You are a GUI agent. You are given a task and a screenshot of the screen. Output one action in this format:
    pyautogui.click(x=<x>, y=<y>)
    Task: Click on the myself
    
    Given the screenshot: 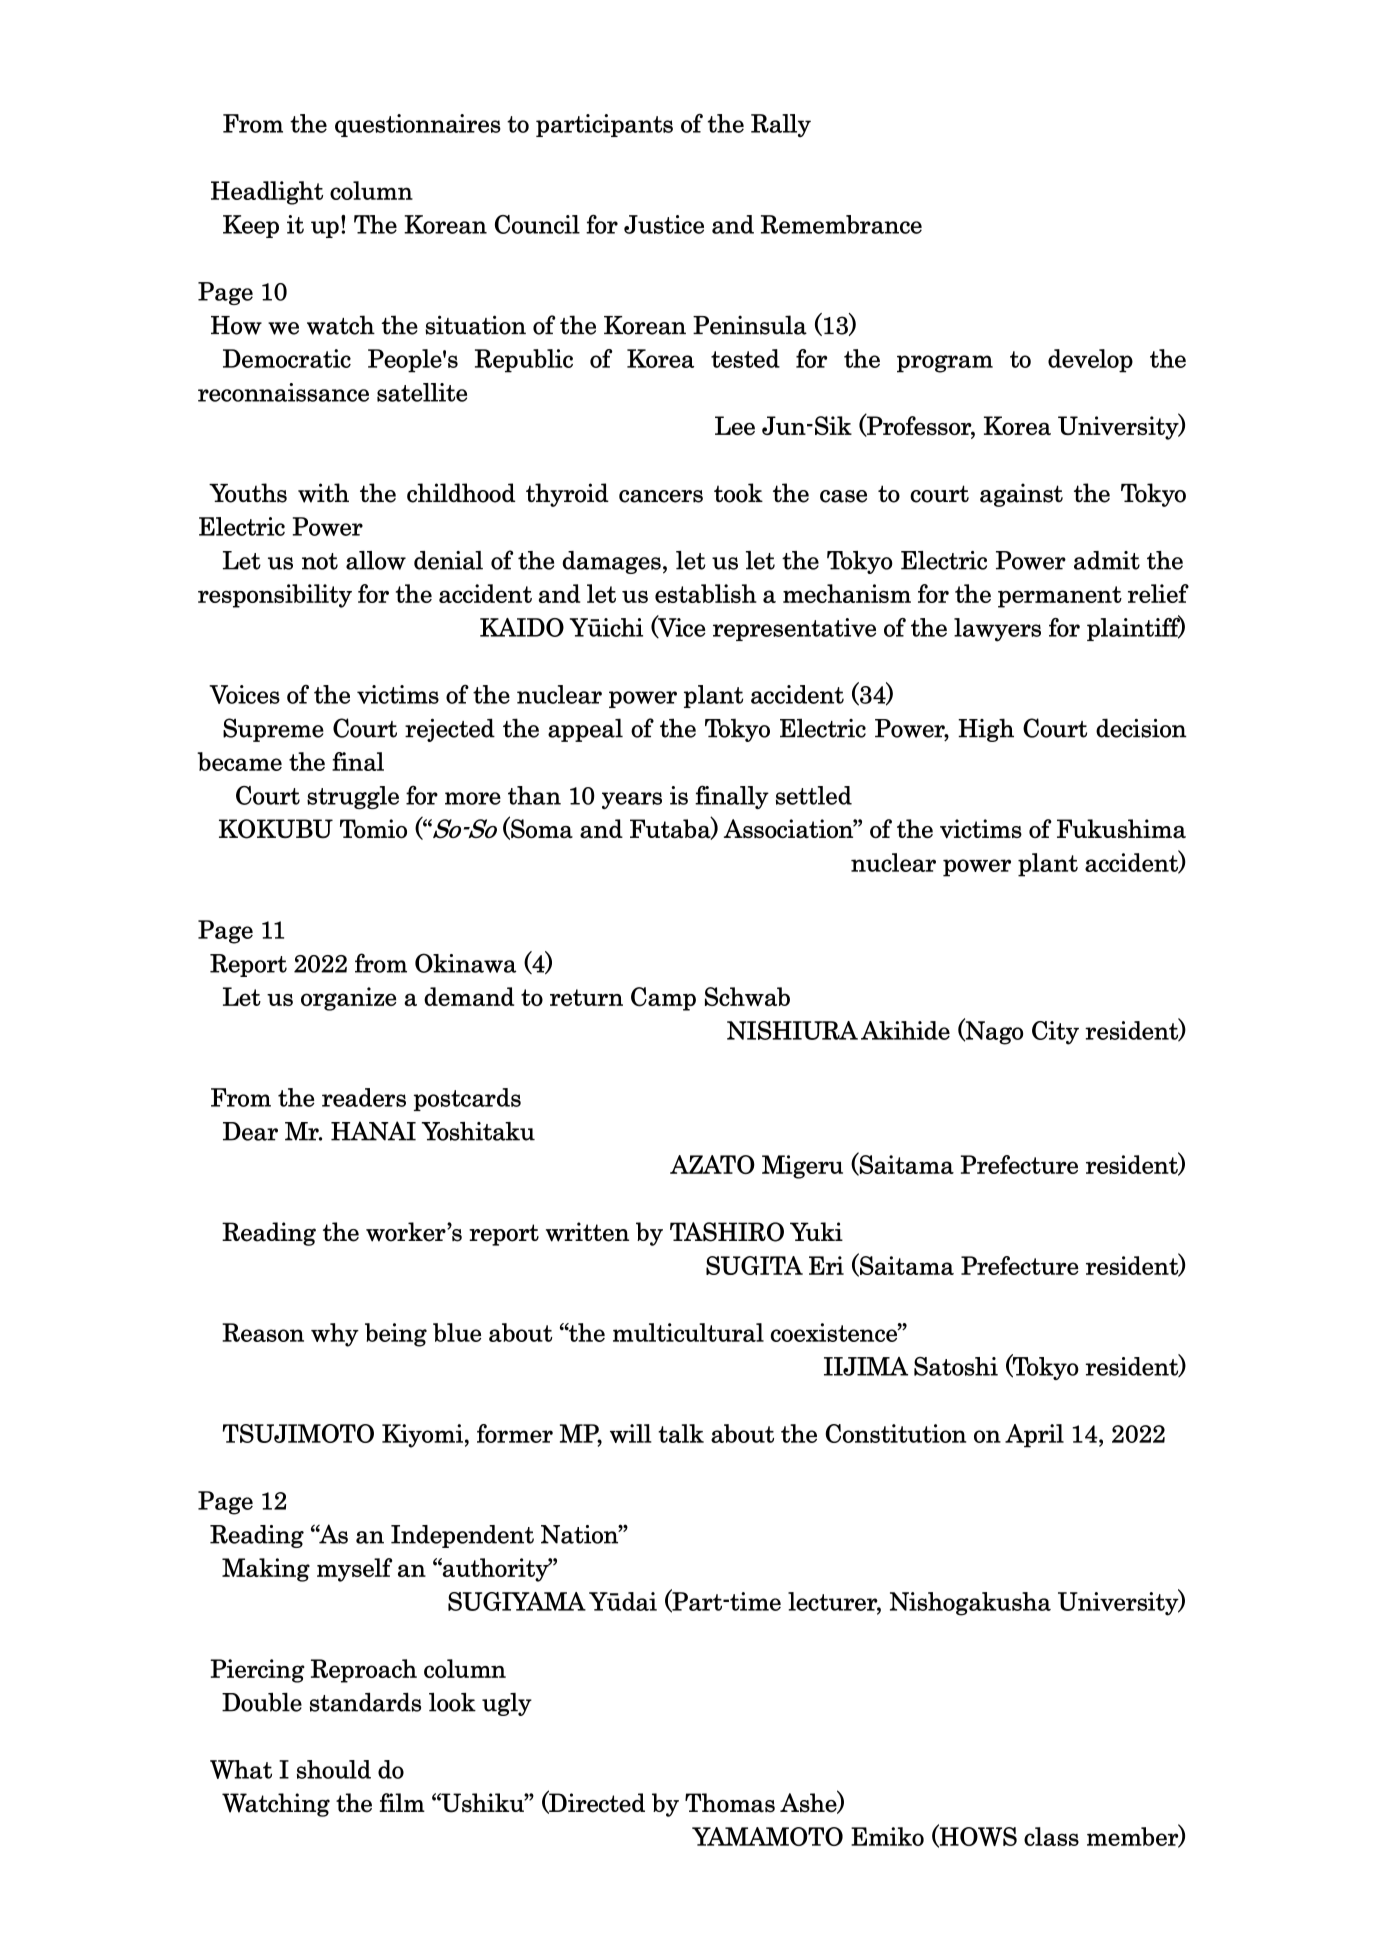 What is the action you would take?
    pyautogui.click(x=355, y=1570)
